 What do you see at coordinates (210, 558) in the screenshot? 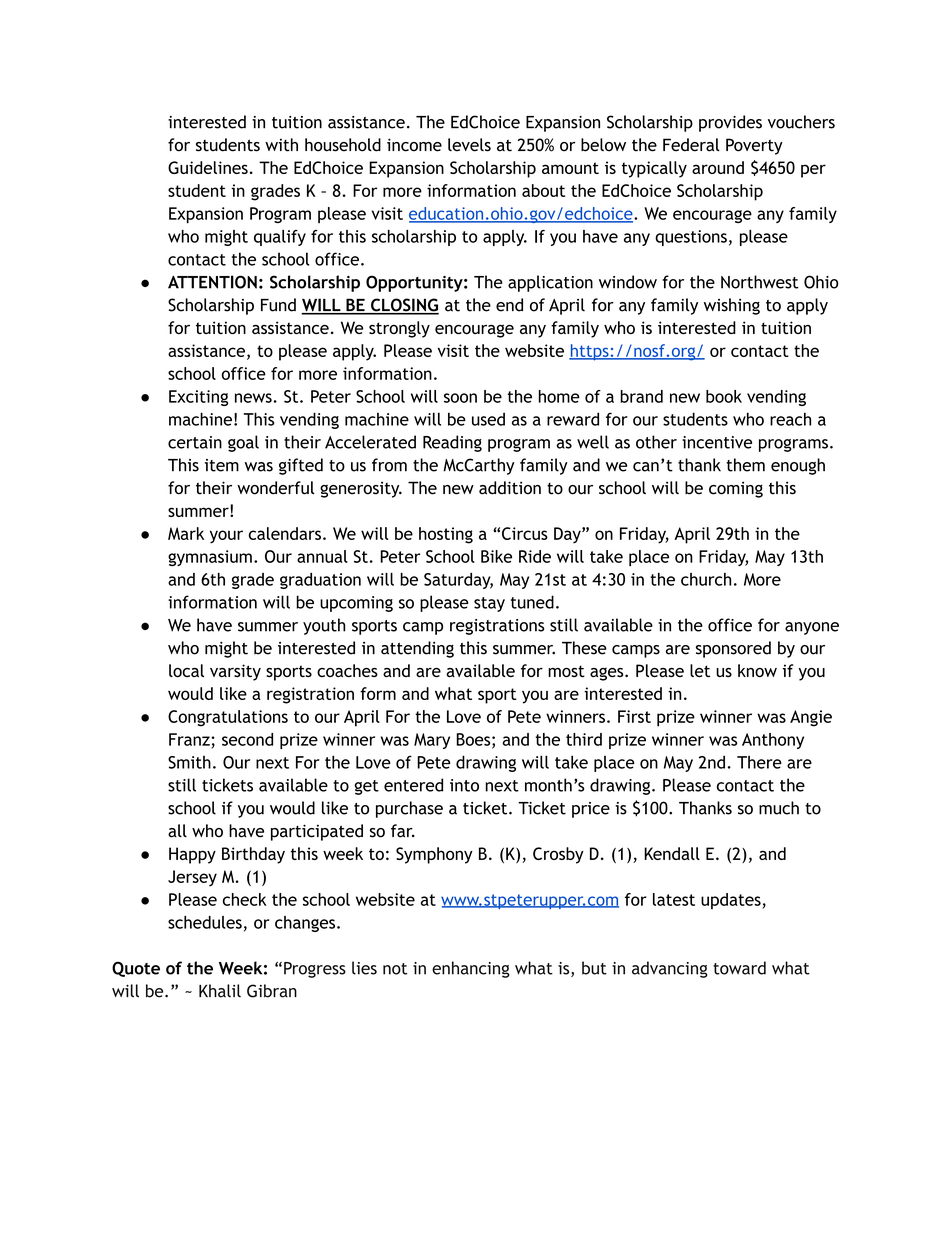
I see `gymnasium` at bounding box center [210, 558].
